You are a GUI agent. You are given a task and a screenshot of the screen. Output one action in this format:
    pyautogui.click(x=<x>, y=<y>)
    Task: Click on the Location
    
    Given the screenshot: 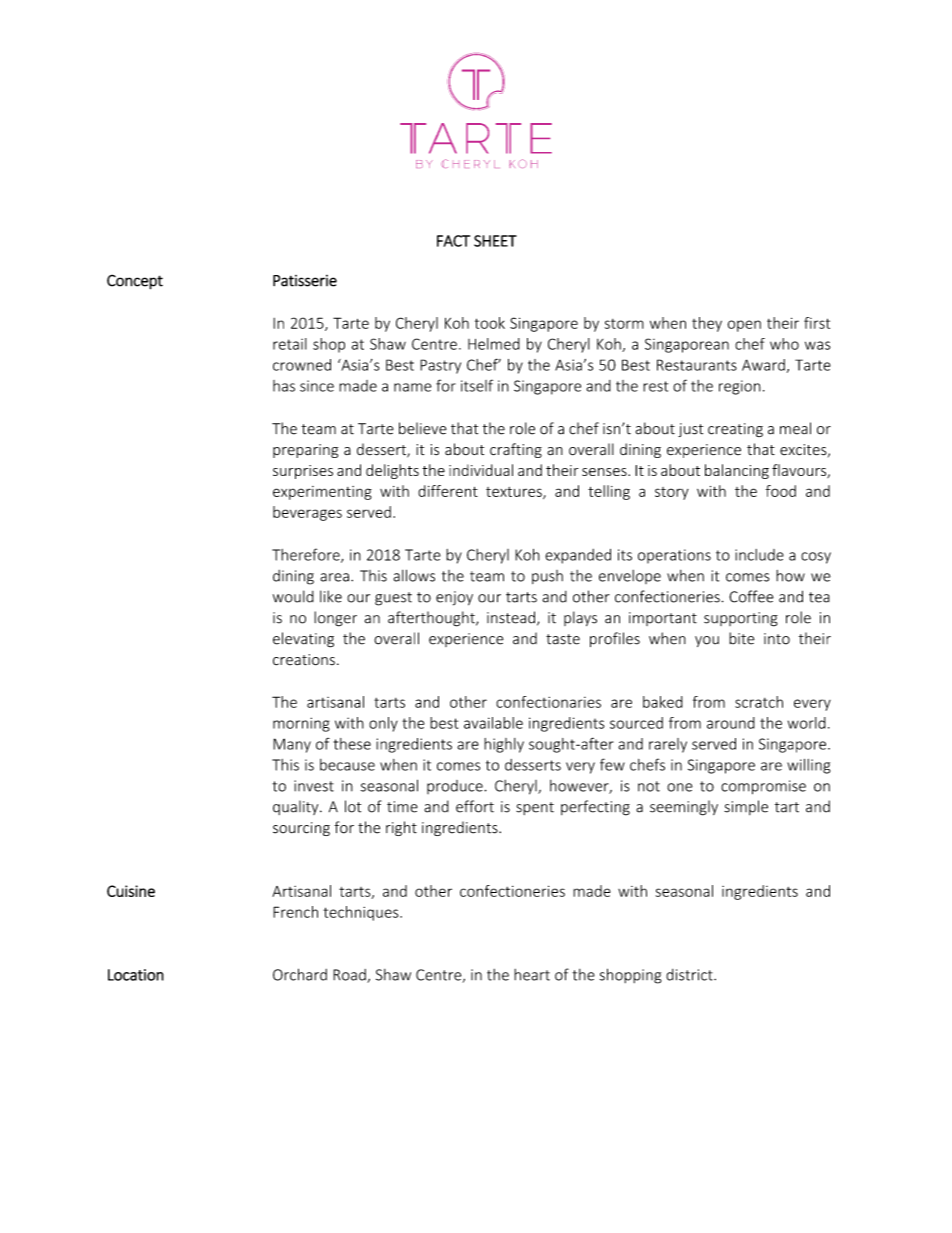 What is the action you would take?
    pyautogui.click(x=136, y=975)
